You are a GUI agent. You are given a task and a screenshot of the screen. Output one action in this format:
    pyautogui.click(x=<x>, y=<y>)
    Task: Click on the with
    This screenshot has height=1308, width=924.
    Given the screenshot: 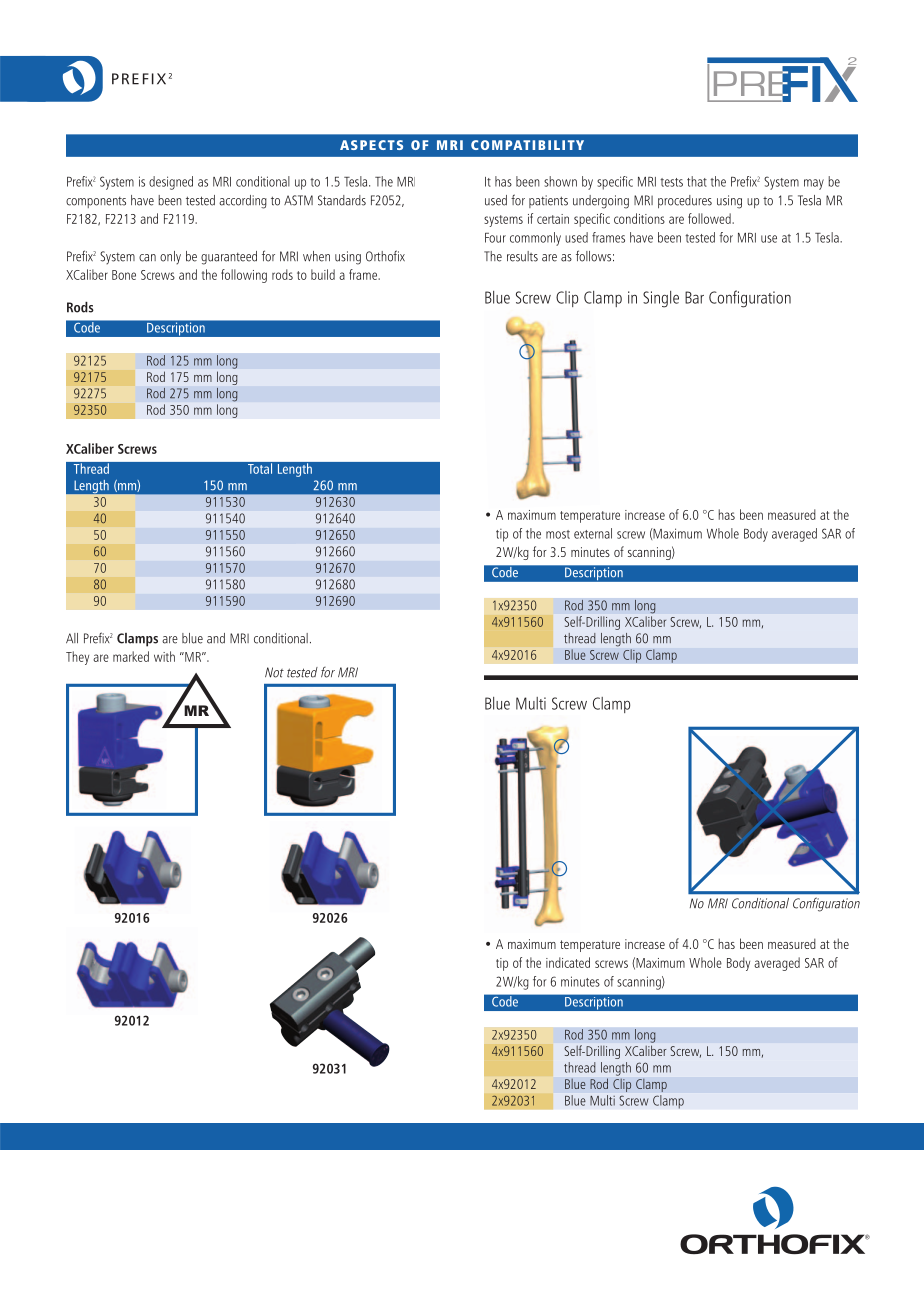 What is the action you would take?
    pyautogui.click(x=164, y=656)
